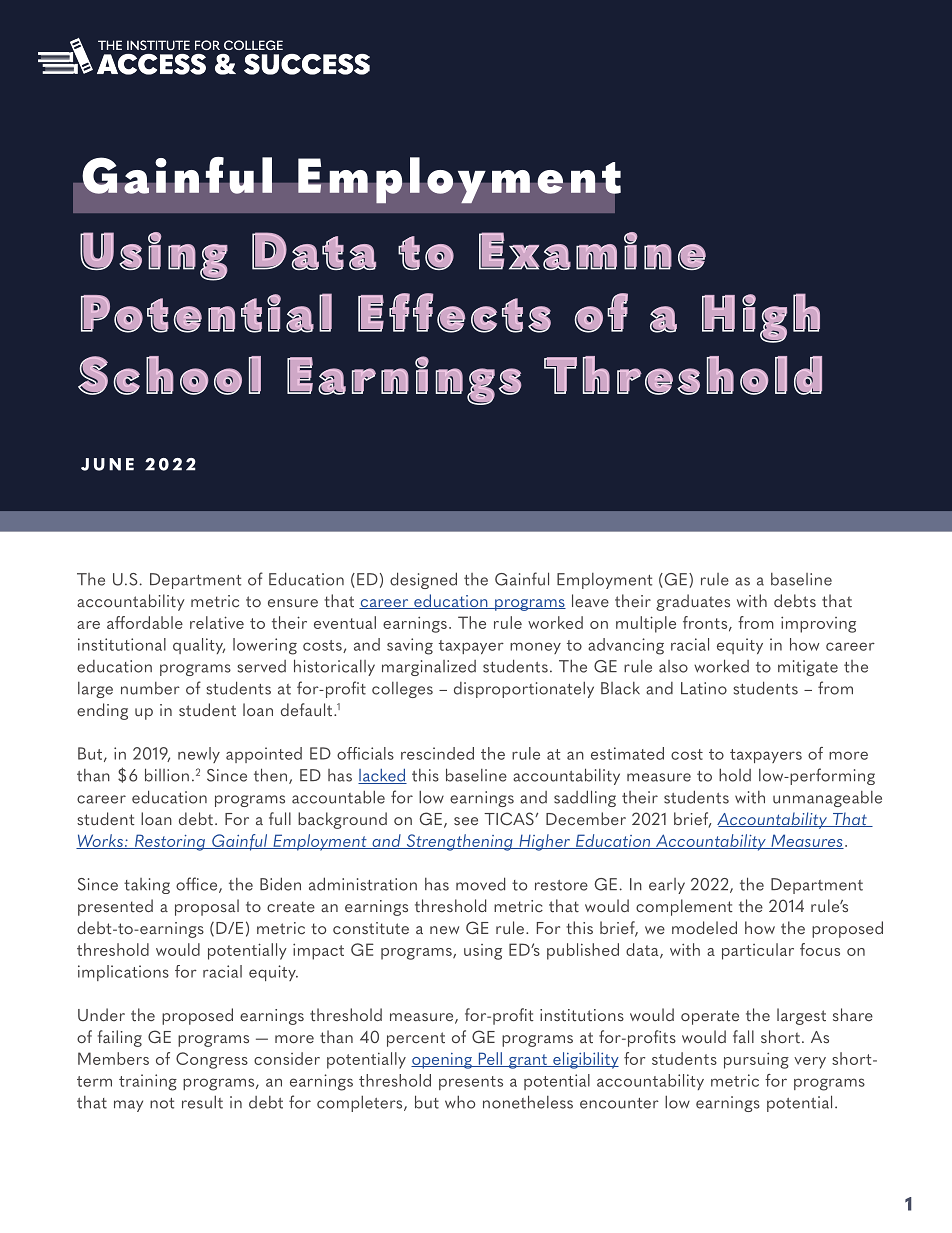 The width and height of the document is (952, 1233). I want to click on moved, so click(480, 884).
